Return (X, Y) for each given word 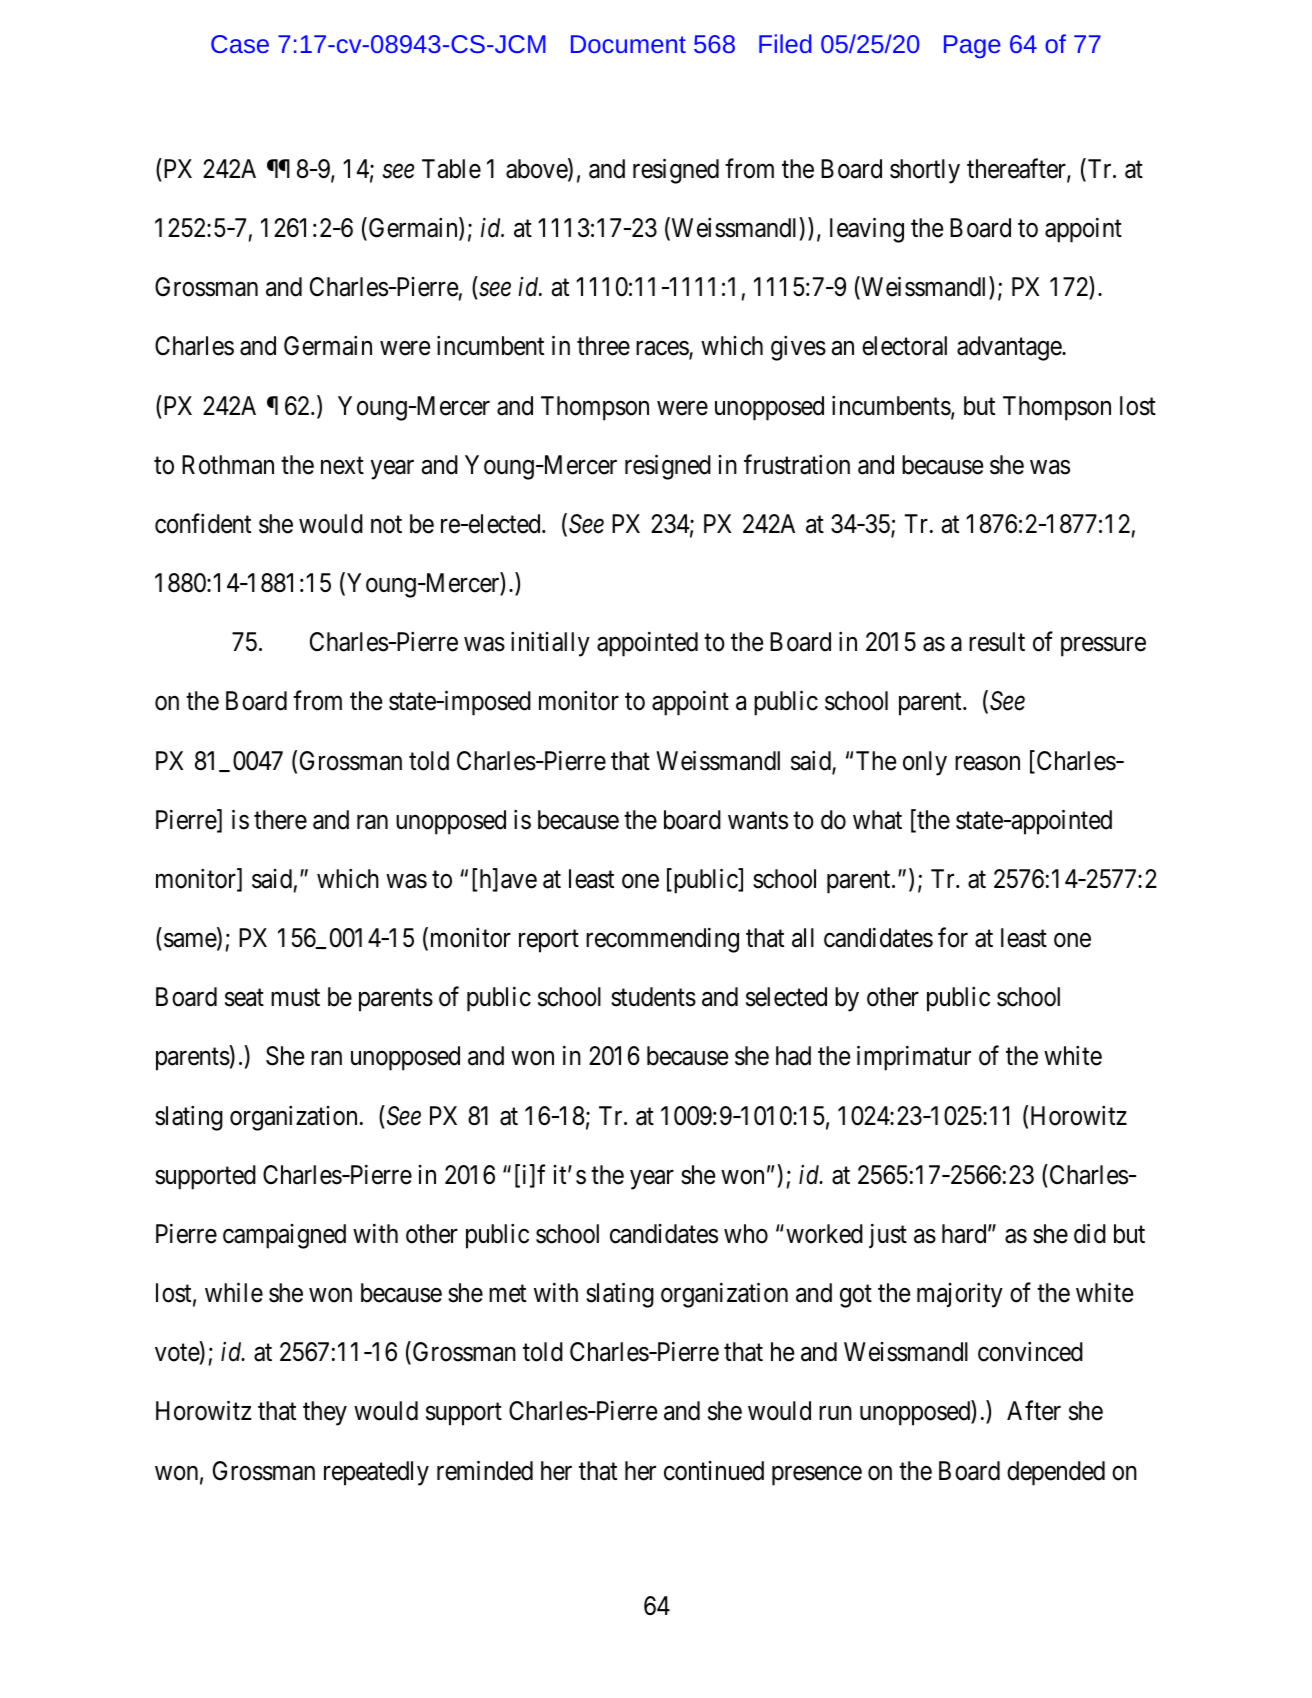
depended (1056, 1473)
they (325, 1413)
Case (240, 44)
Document (628, 44)
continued (714, 1471)
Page (972, 47)
